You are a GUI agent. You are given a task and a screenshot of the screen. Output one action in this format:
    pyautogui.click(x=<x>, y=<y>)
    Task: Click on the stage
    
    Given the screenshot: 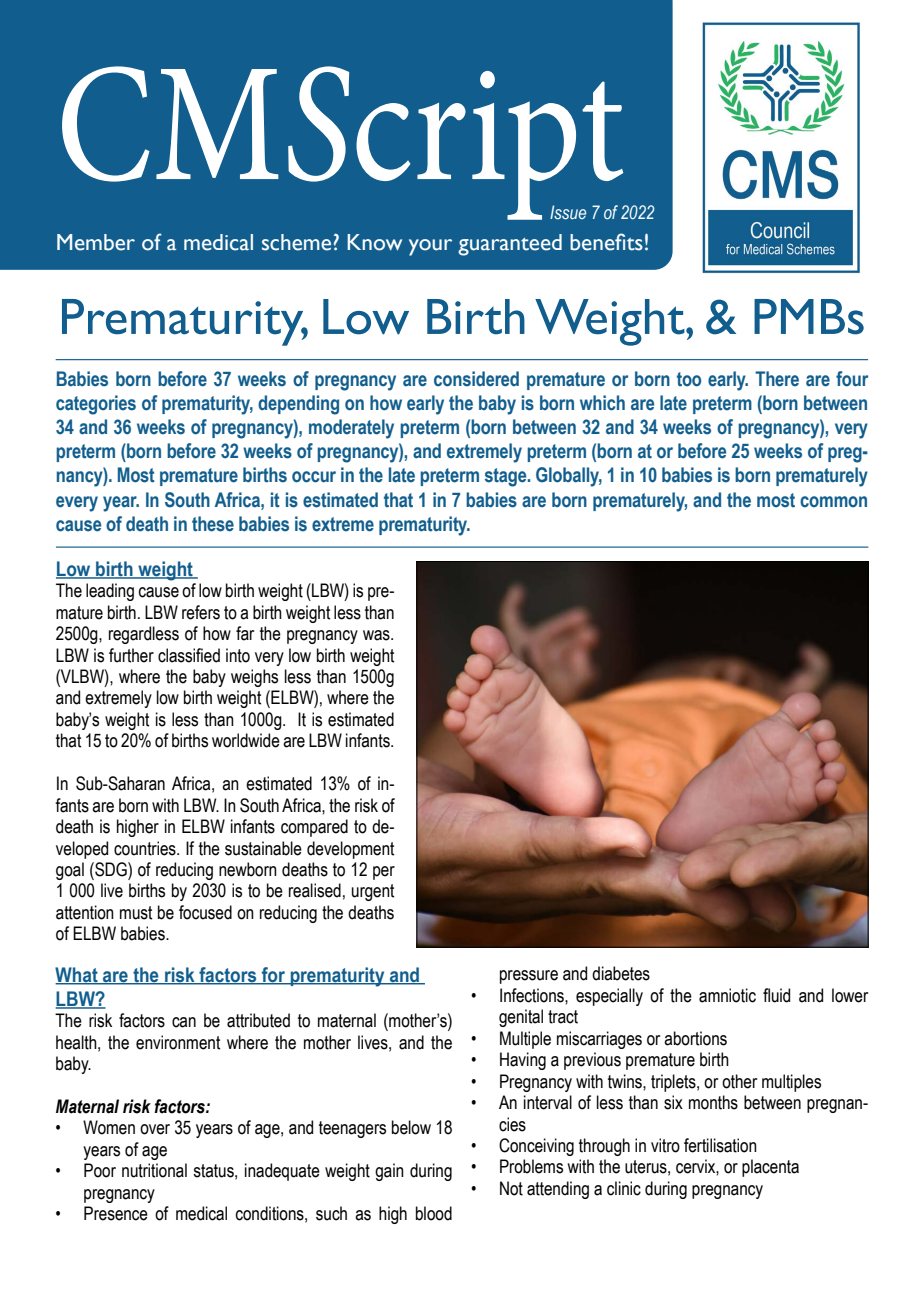 What is the action you would take?
    pyautogui.click(x=507, y=477)
